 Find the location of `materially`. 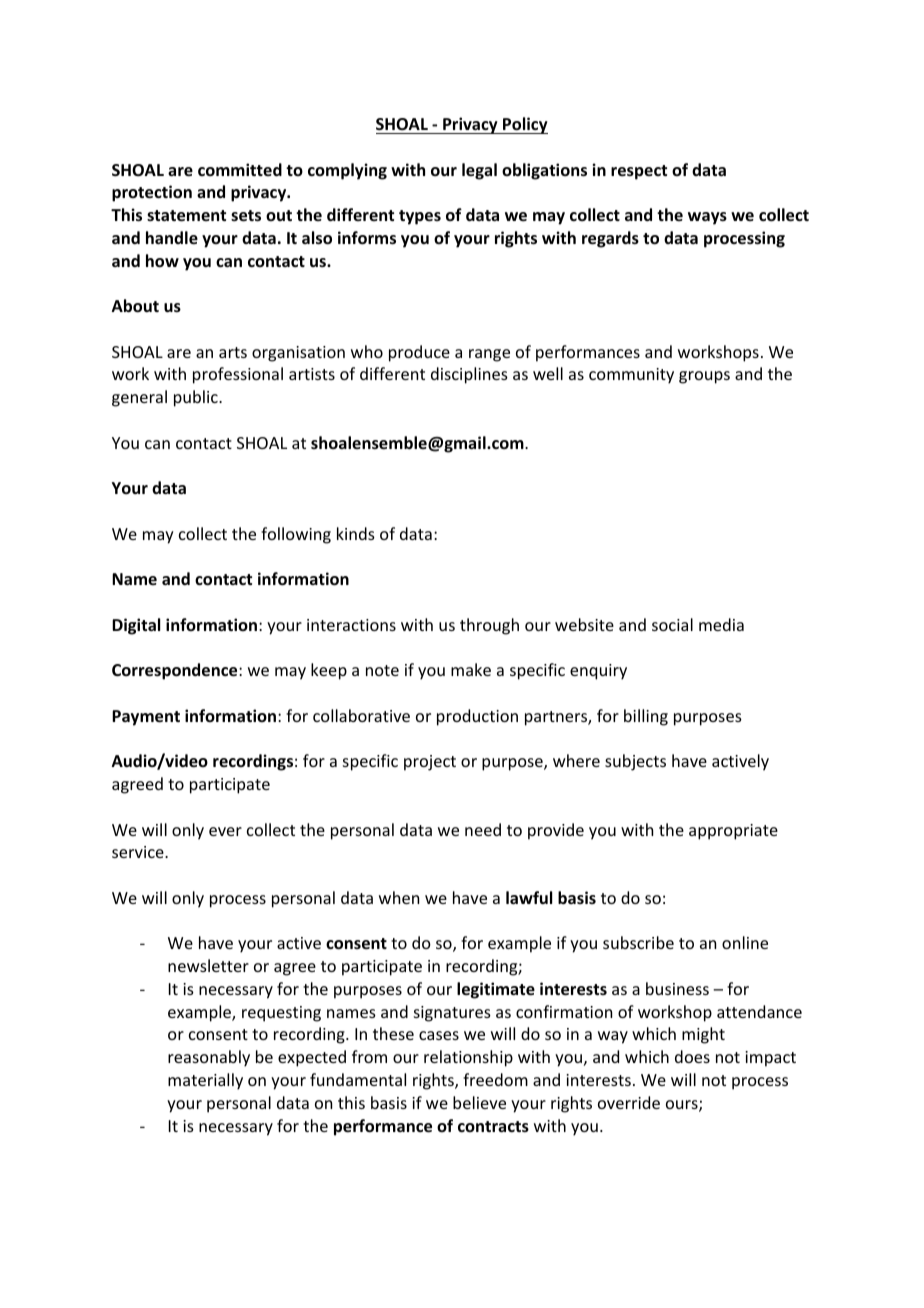

materially is located at coordinates (205, 1081).
